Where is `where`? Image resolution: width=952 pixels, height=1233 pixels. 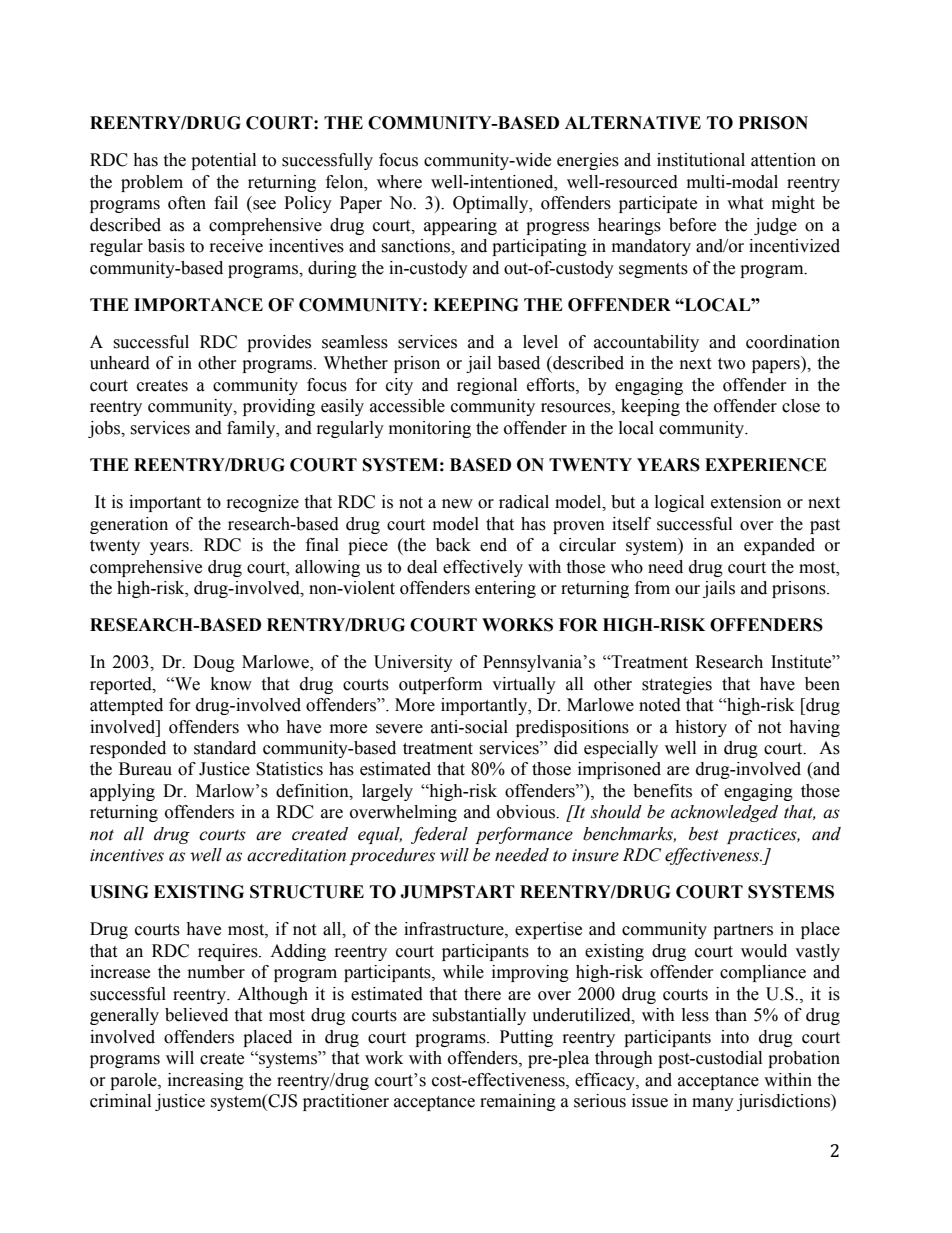
where is located at coordinates (399, 182).
